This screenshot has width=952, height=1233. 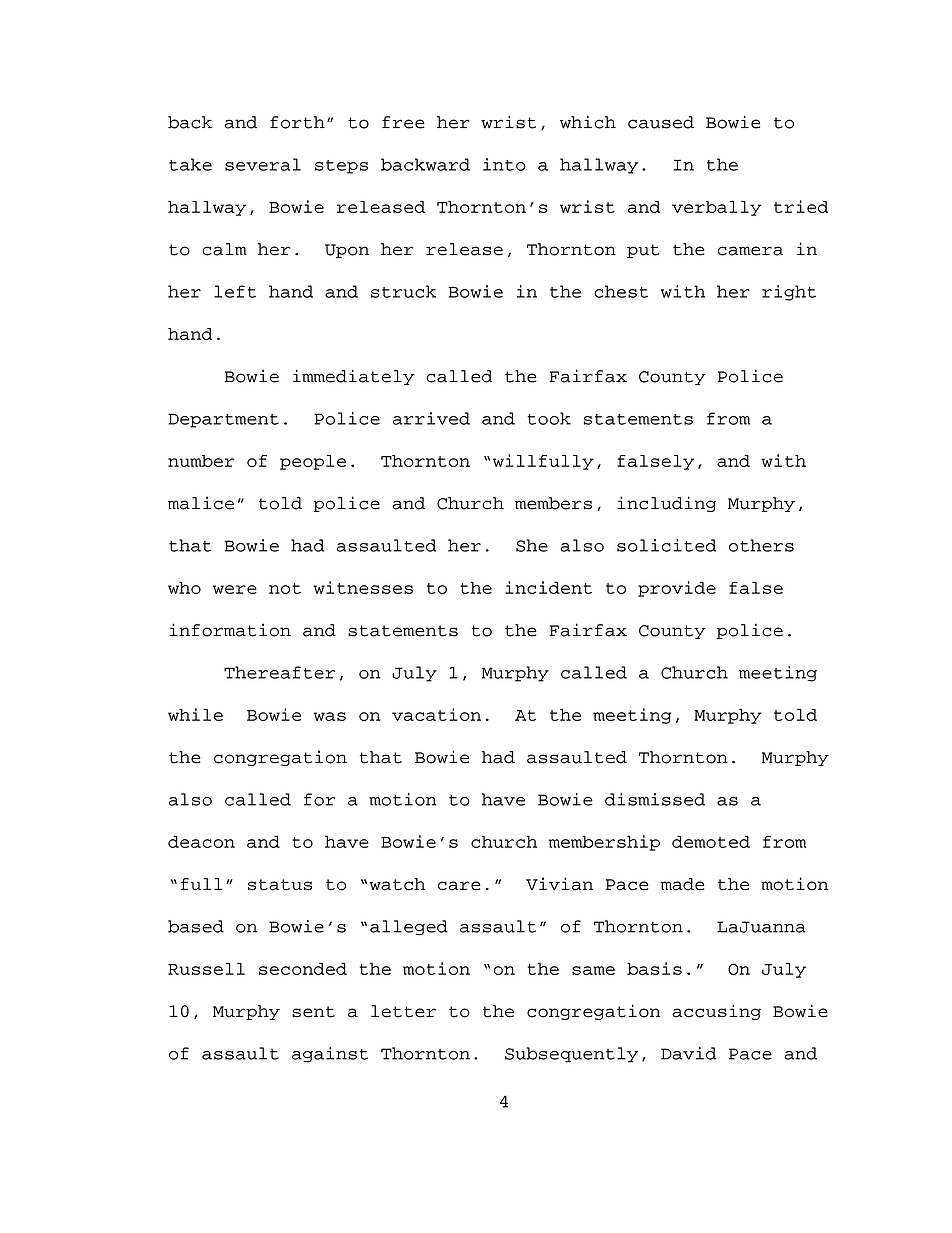 What do you see at coordinates (235, 589) in the screenshot?
I see `were` at bounding box center [235, 589].
